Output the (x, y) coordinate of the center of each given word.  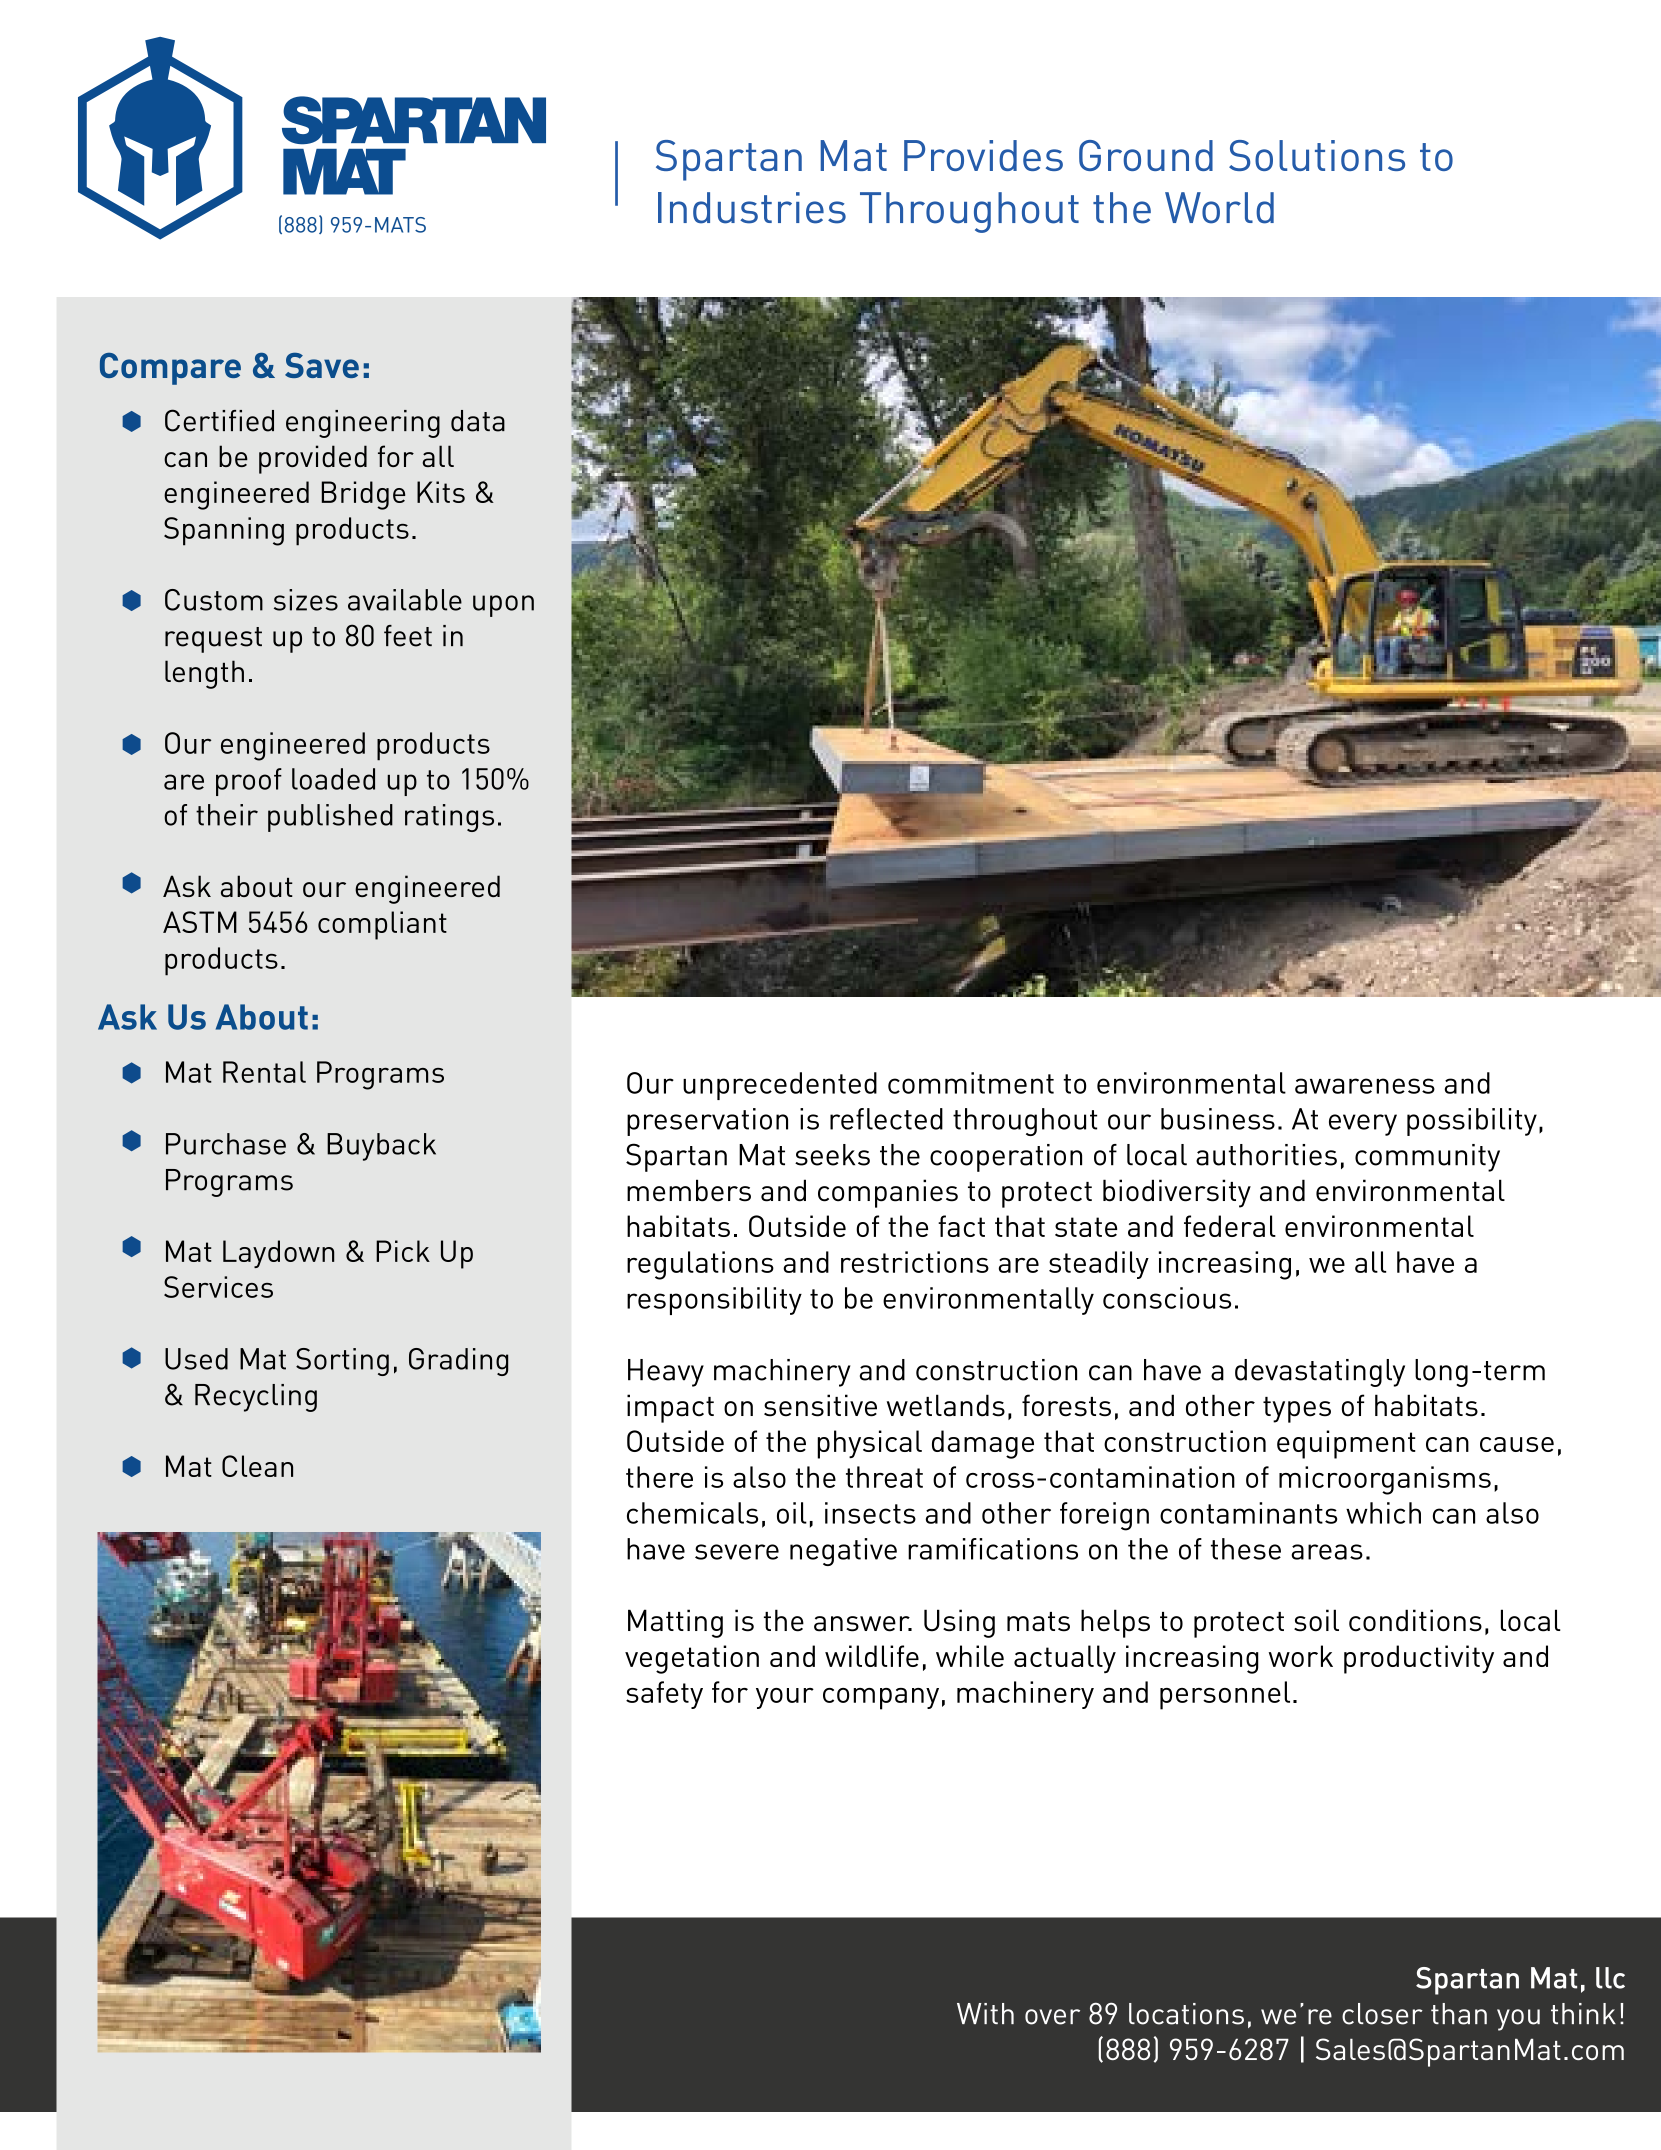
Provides (983, 155)
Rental (264, 1072)
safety (664, 1695)
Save (322, 365)
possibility (1472, 1122)
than (1459, 2014)
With (985, 2013)
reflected (886, 1119)
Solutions (1317, 155)
